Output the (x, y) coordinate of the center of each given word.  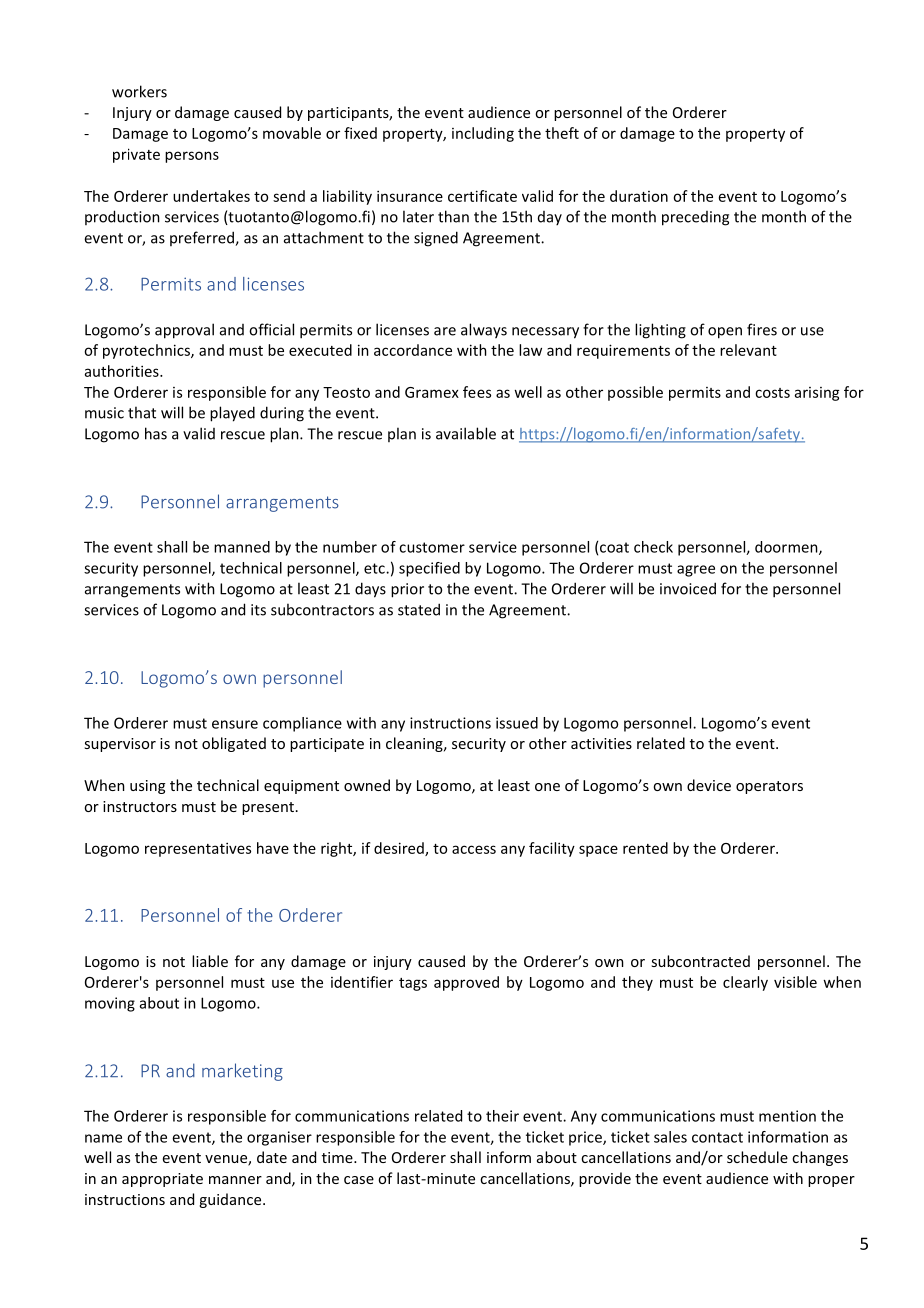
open (725, 333)
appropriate (162, 1180)
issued (517, 723)
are (445, 331)
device (709, 785)
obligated (234, 744)
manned (242, 547)
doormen (787, 548)
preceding (695, 218)
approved (466, 983)
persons (192, 157)
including (483, 134)
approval (184, 331)
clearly (745, 983)
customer (432, 547)
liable (210, 961)
